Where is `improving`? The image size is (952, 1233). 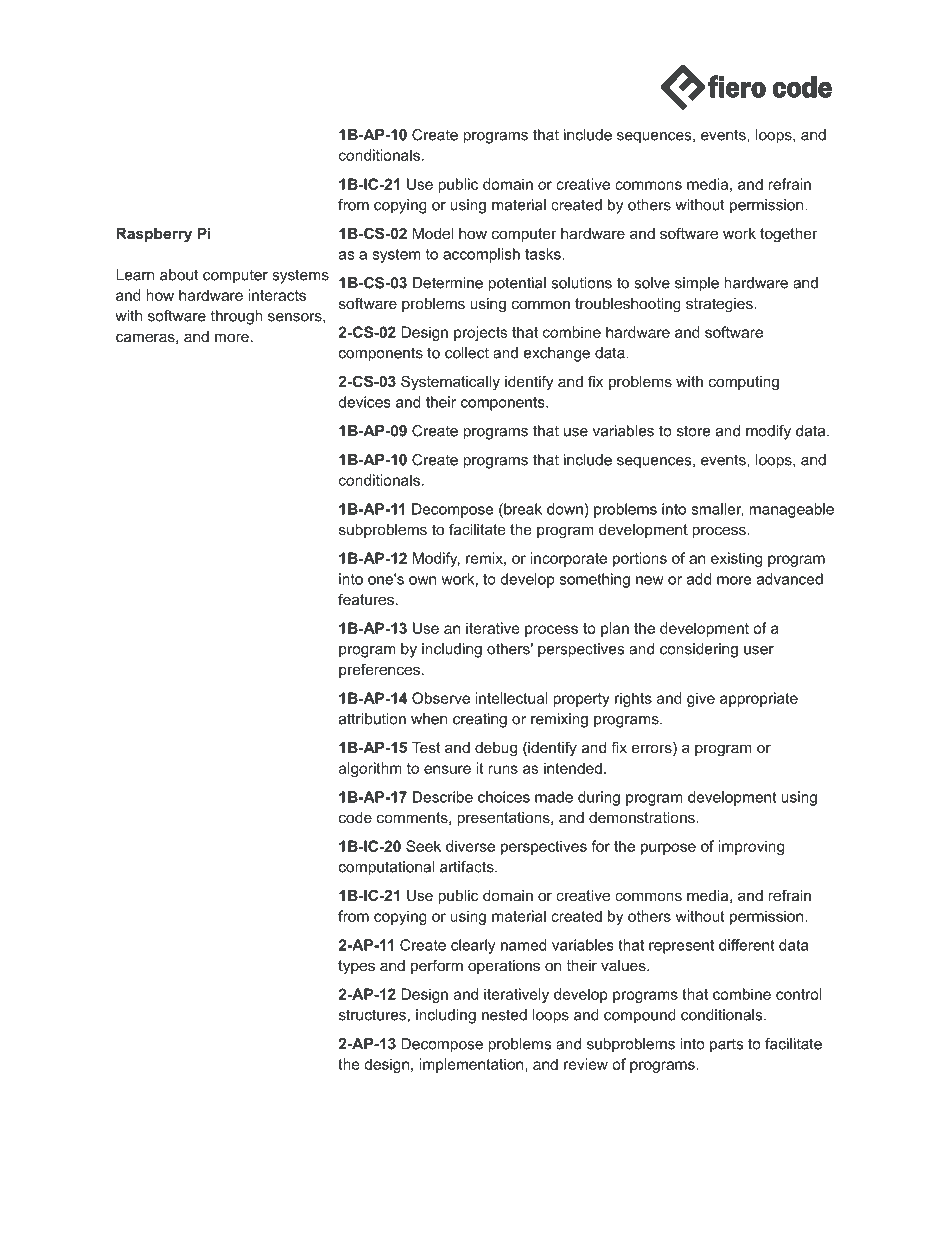
improving is located at coordinates (751, 847).
